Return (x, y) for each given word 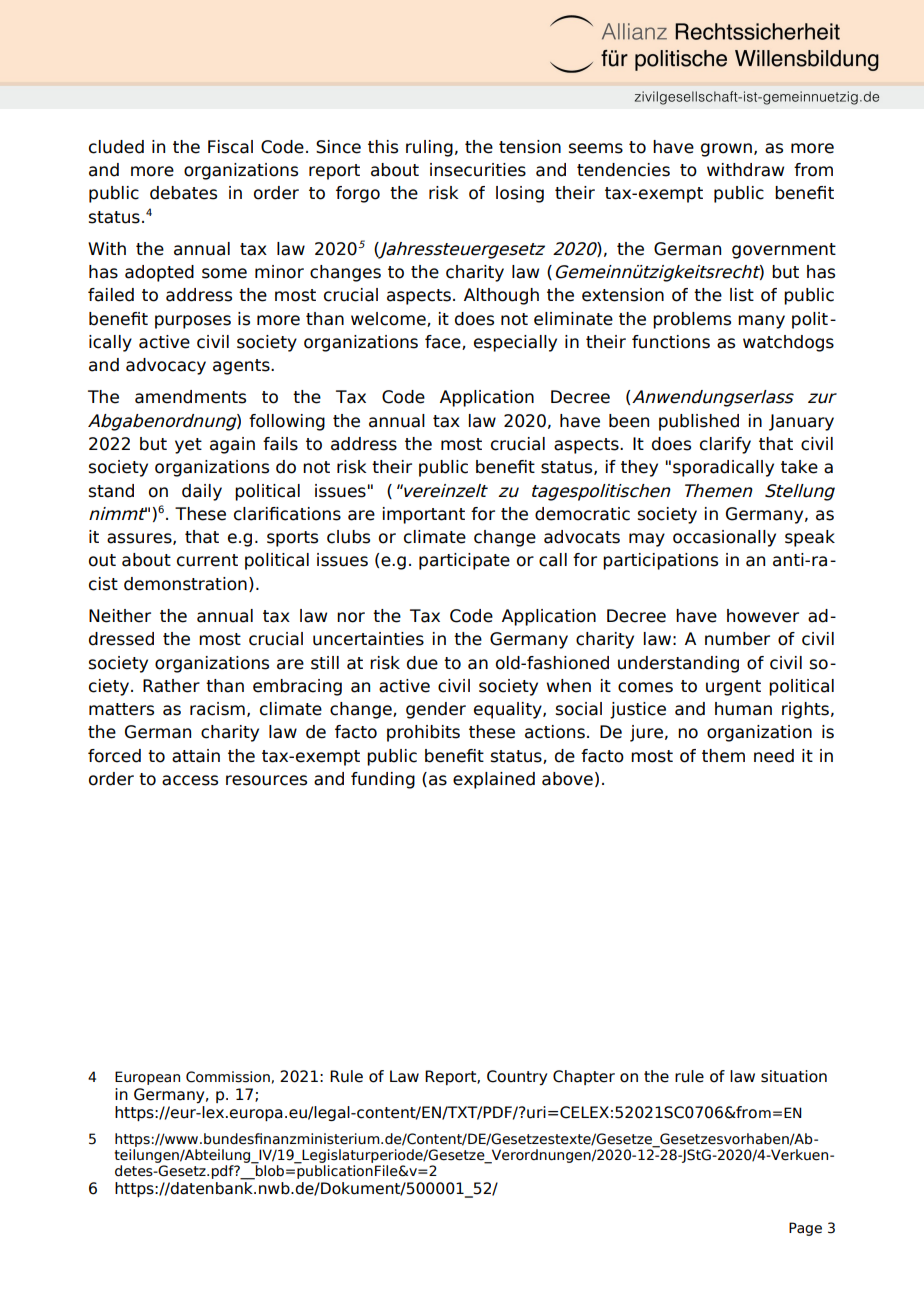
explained (494, 780)
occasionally (724, 538)
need (774, 756)
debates (183, 193)
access (190, 780)
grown (726, 150)
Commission (228, 1077)
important (424, 515)
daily (202, 492)
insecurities (478, 170)
